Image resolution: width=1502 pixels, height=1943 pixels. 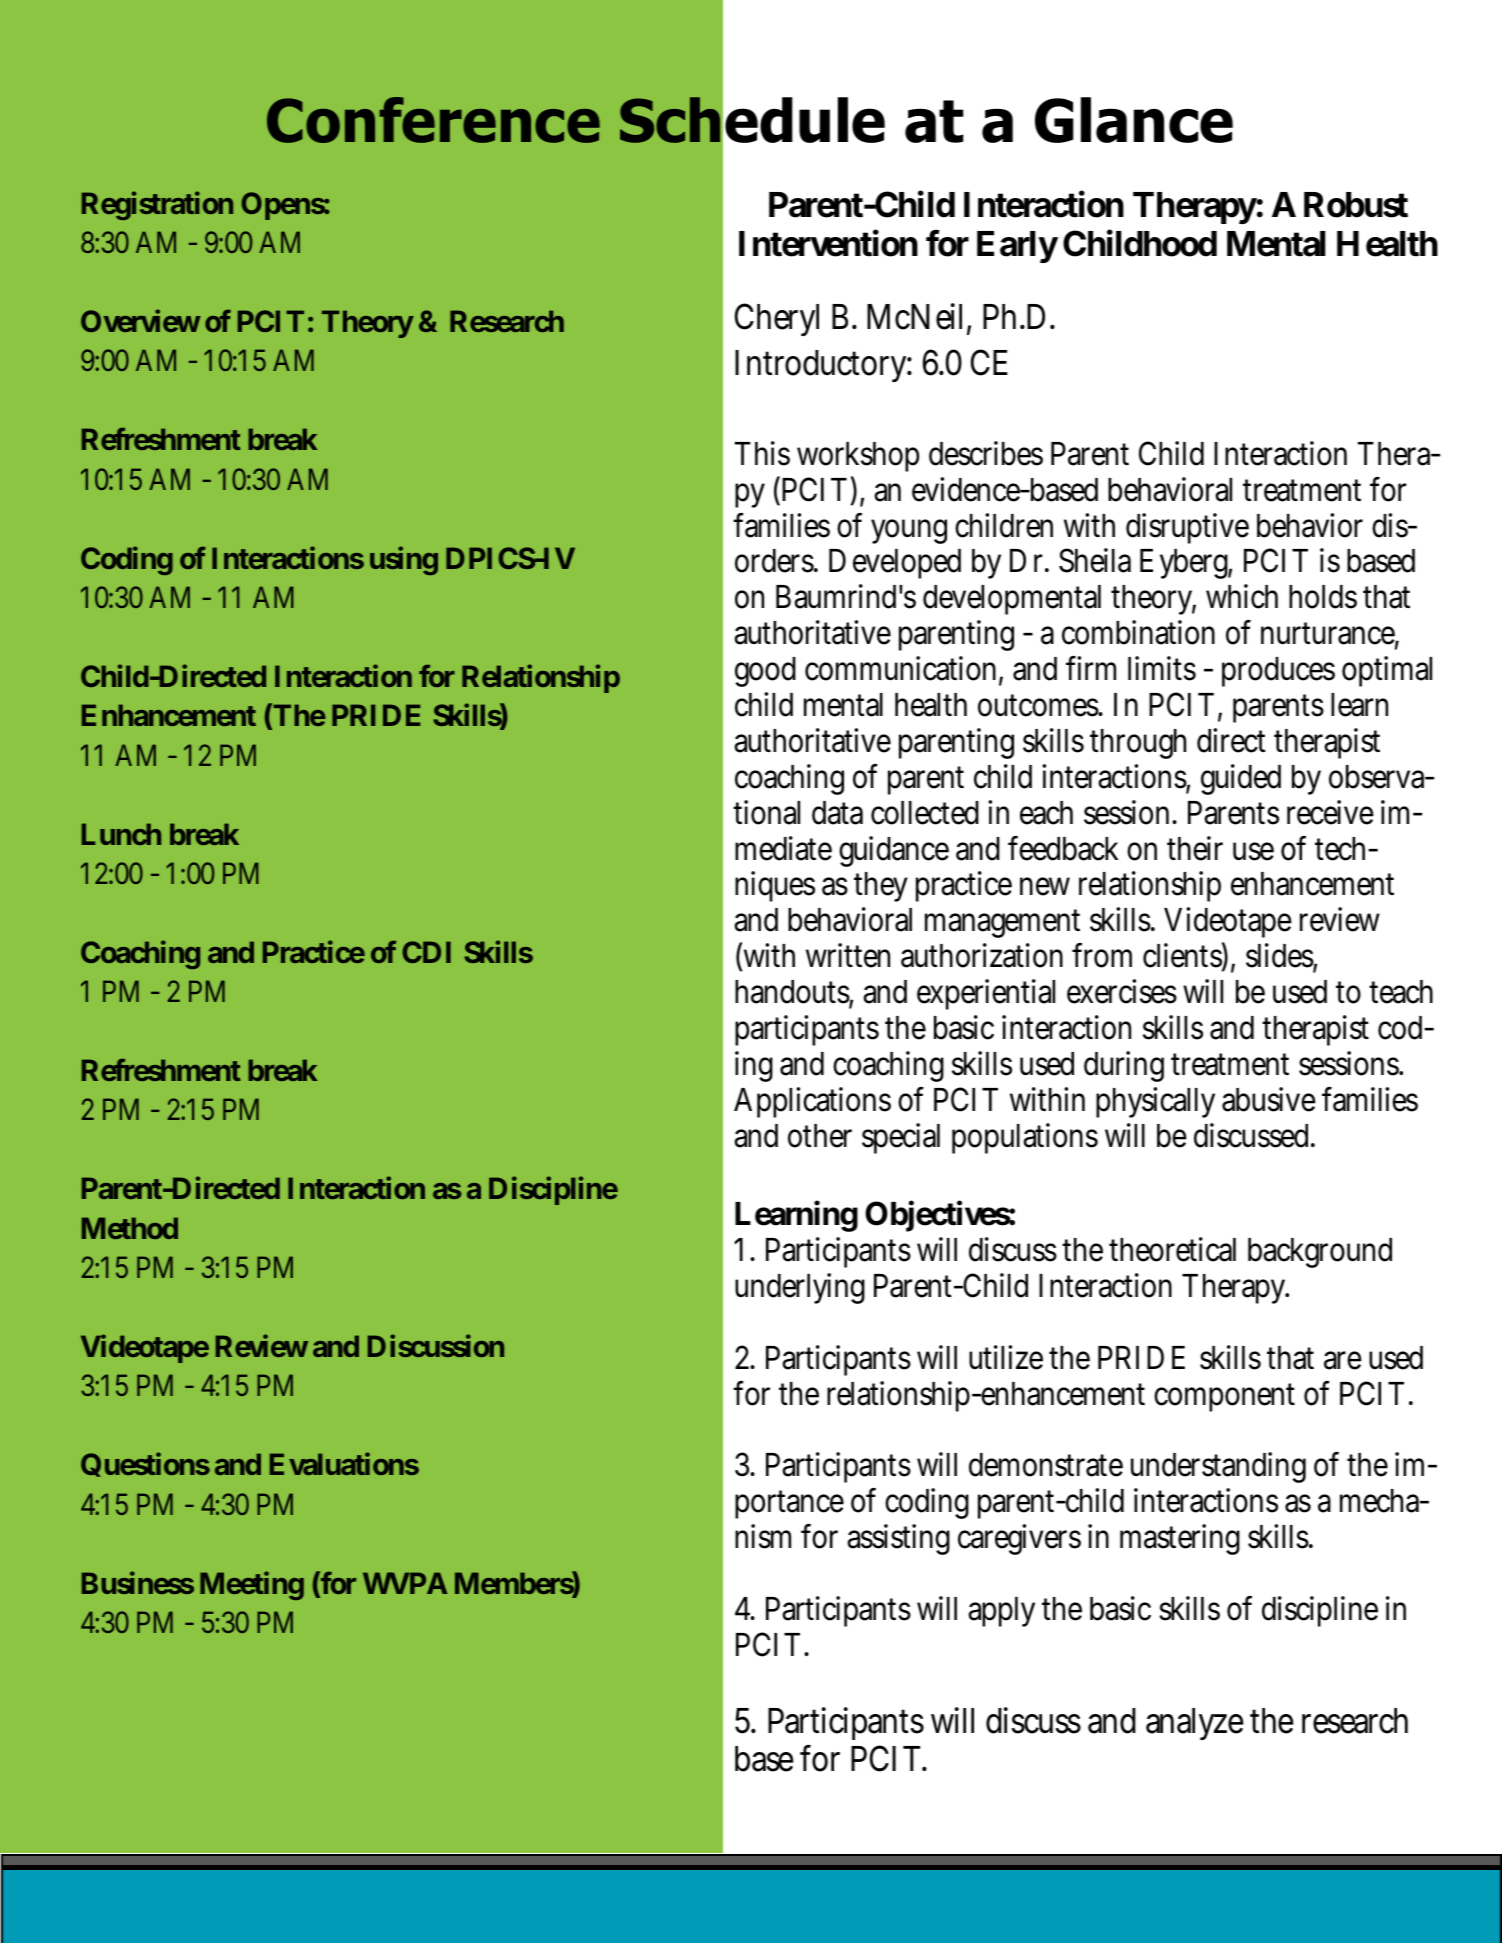 What do you see at coordinates (777, 319) in the page?
I see `Cheryl` at bounding box center [777, 319].
